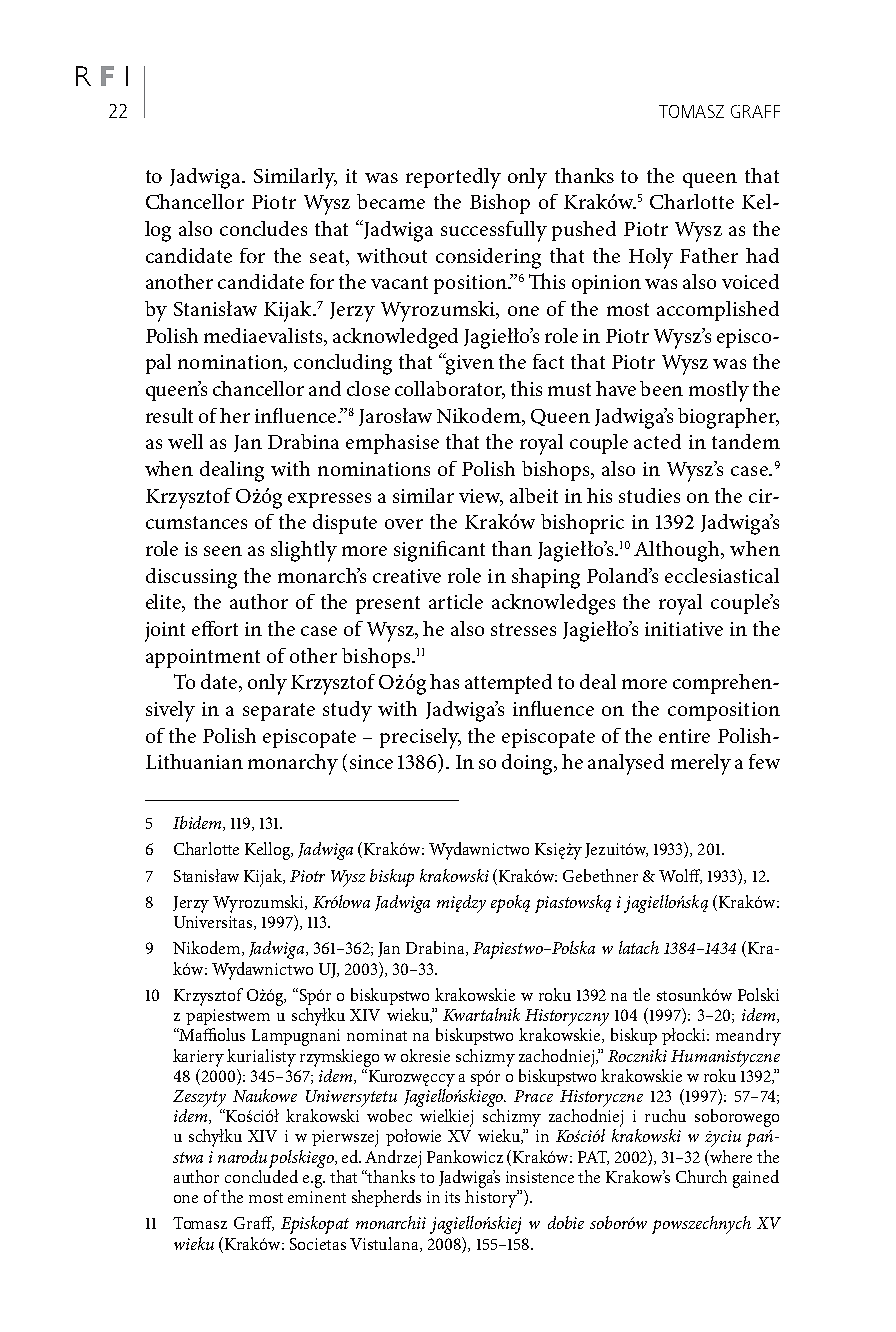 The image size is (896, 1332). I want to click on its, so click(452, 1197).
